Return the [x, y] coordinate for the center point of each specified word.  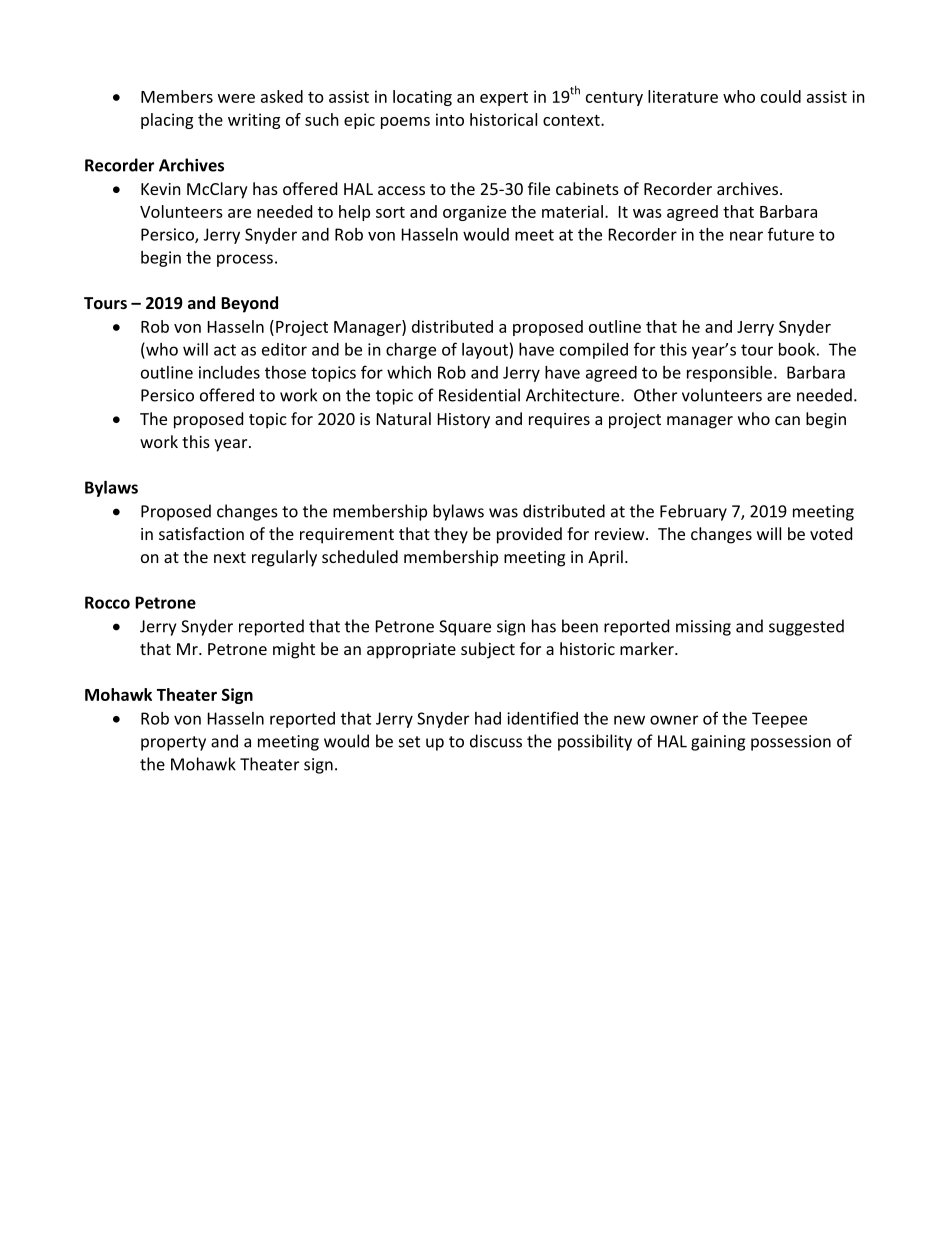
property [173, 743]
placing [167, 121]
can [787, 420]
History [464, 421]
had [488, 718]
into [450, 119]
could [781, 96]
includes [229, 372]
